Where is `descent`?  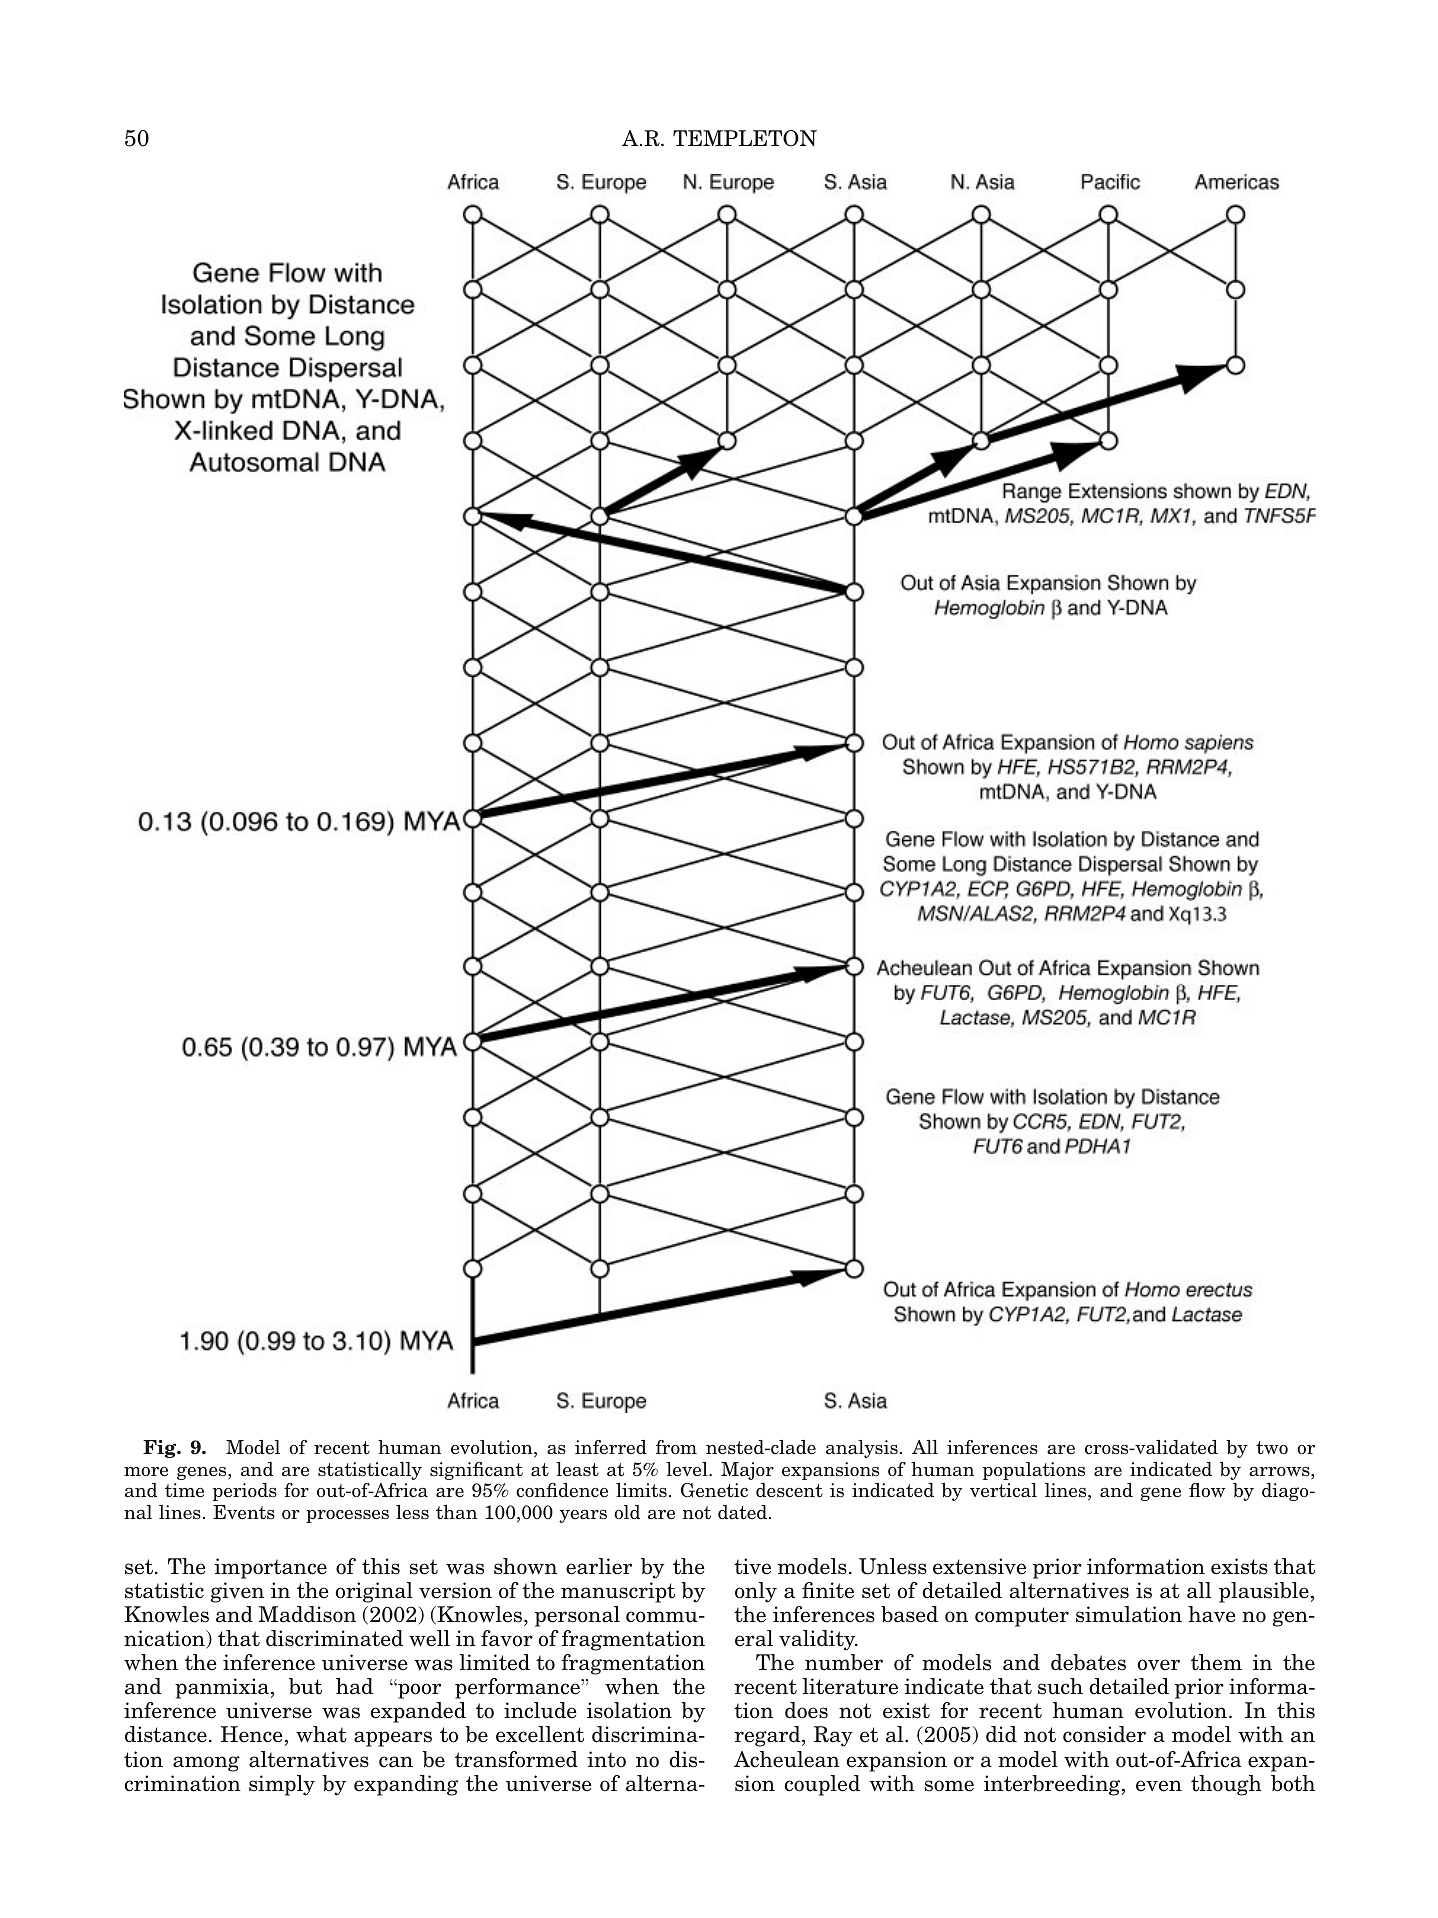
descent is located at coordinates (789, 1490).
